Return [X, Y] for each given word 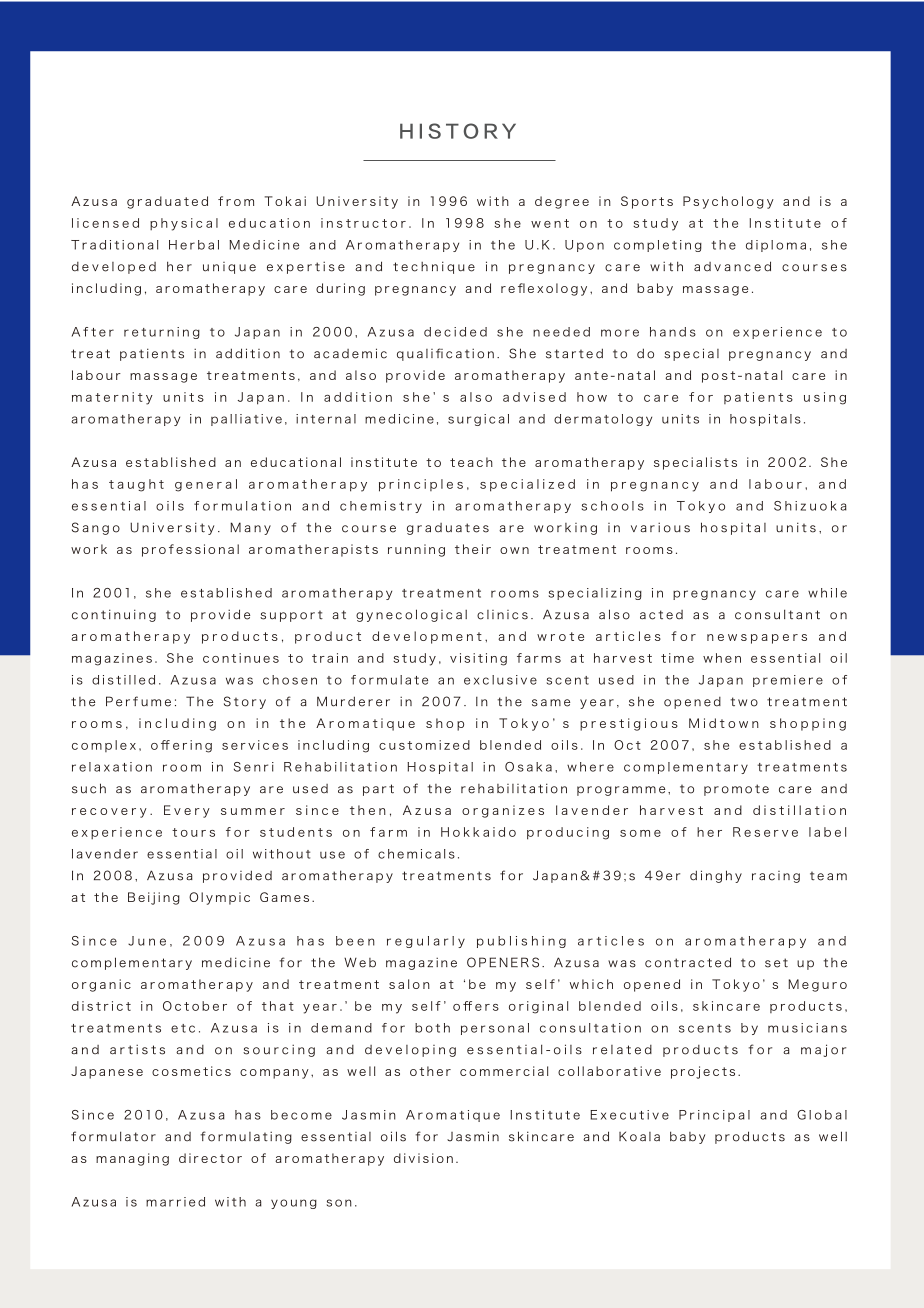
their [473, 549]
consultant [777, 614]
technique [434, 267]
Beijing [154, 898]
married [175, 1202]
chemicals [416, 854]
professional [190, 550]
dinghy [716, 876]
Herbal [194, 245]
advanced [732, 266]
